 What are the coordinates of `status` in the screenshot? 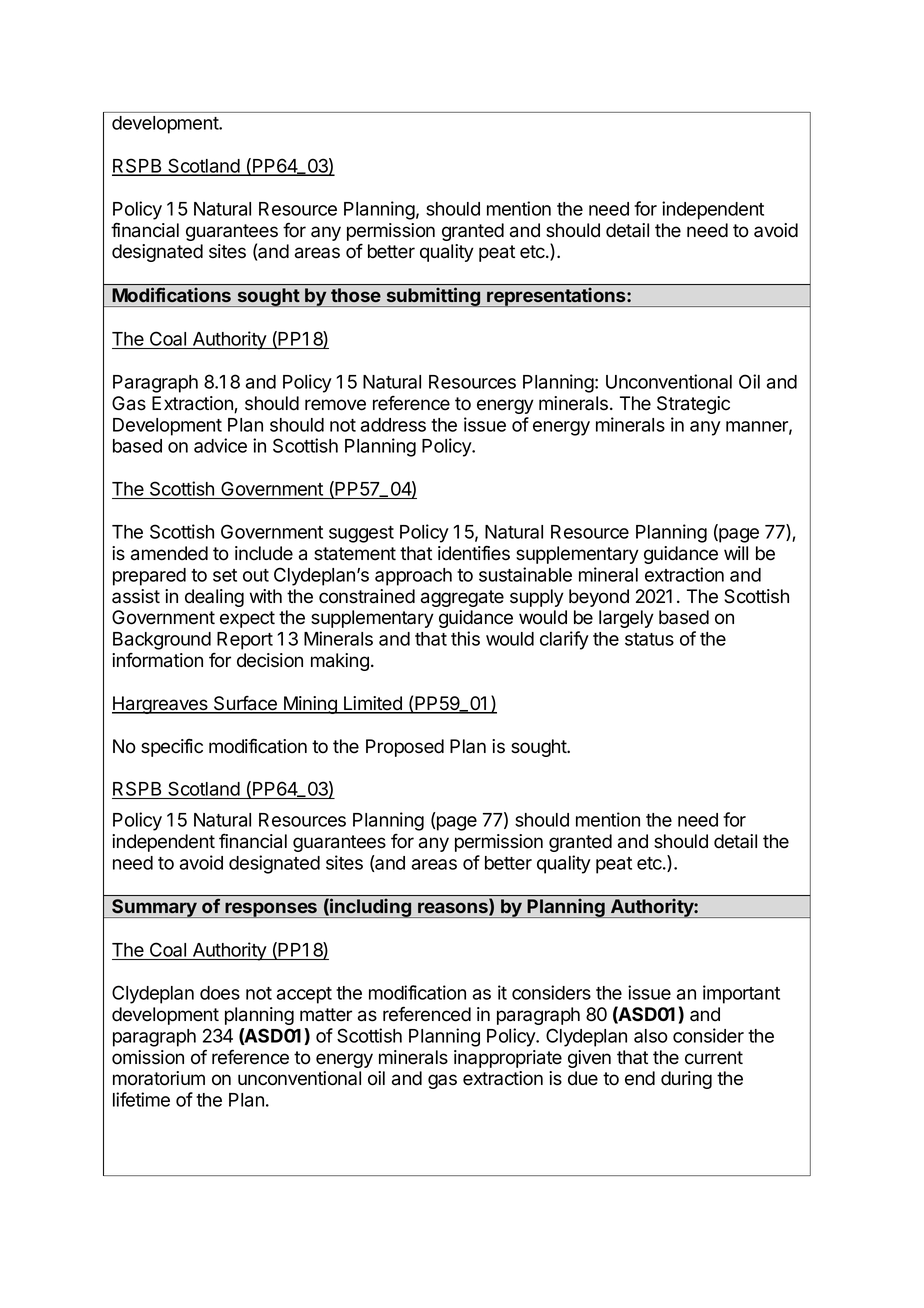 It's located at (649, 639).
